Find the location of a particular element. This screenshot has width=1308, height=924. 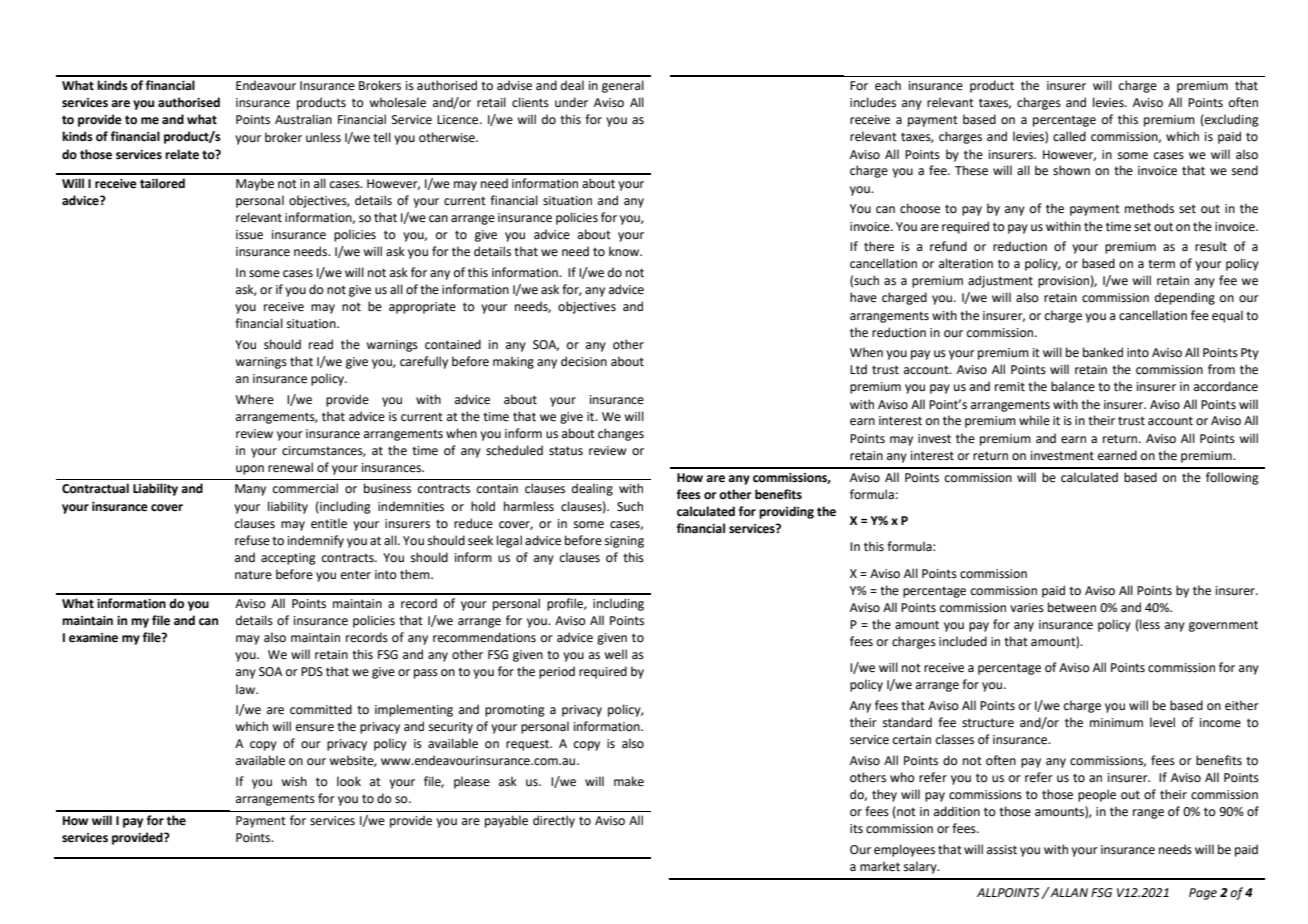

know is located at coordinates (625, 251).
